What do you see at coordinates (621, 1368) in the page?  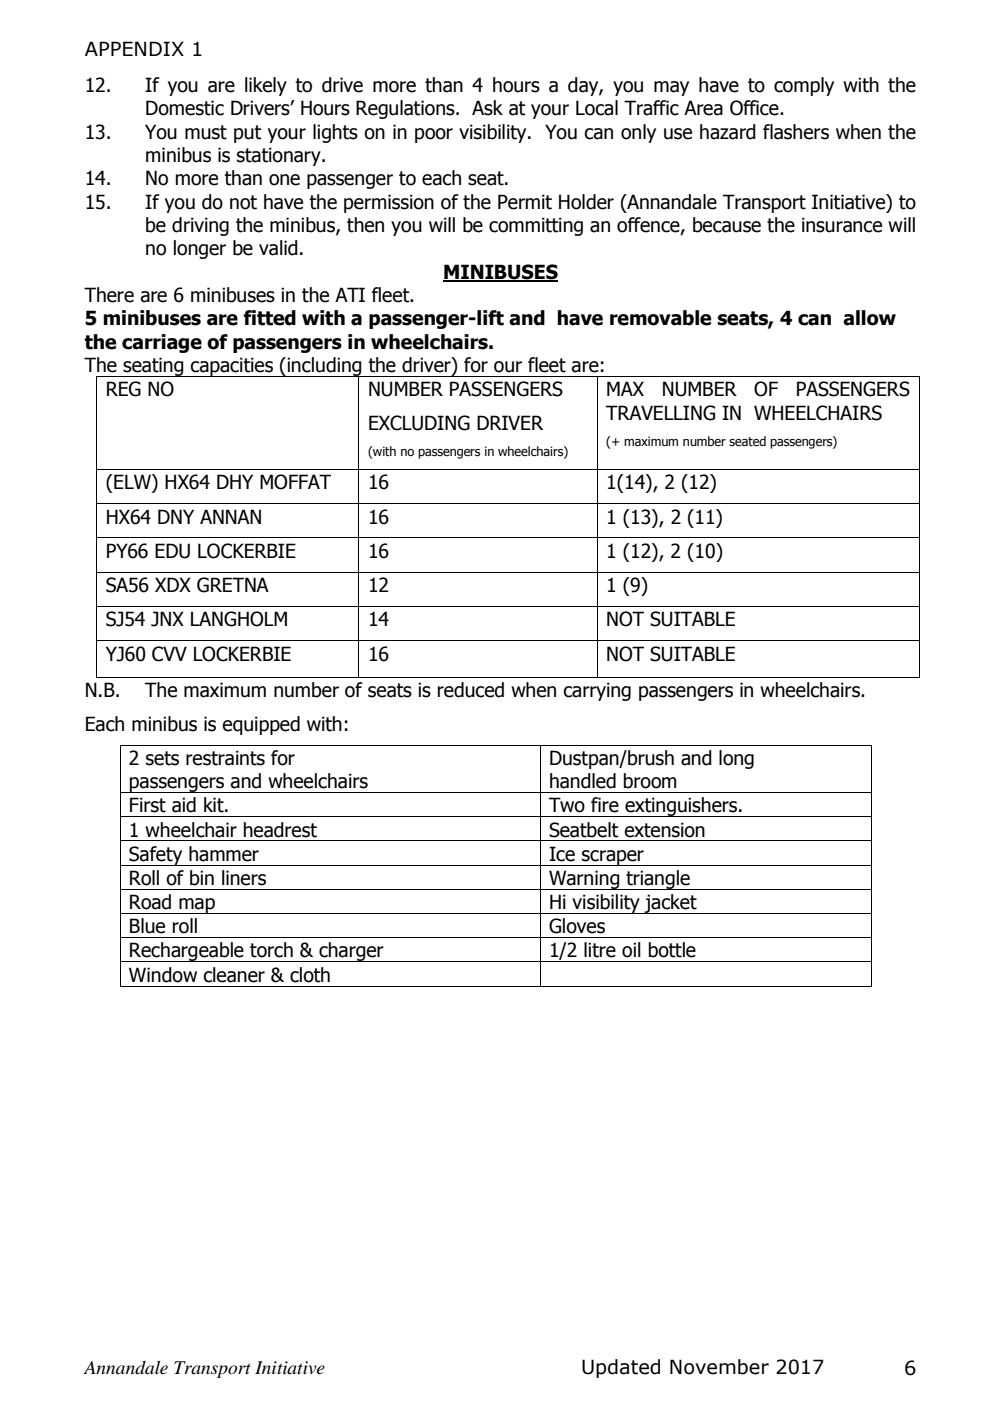 I see `Updated` at bounding box center [621, 1368].
